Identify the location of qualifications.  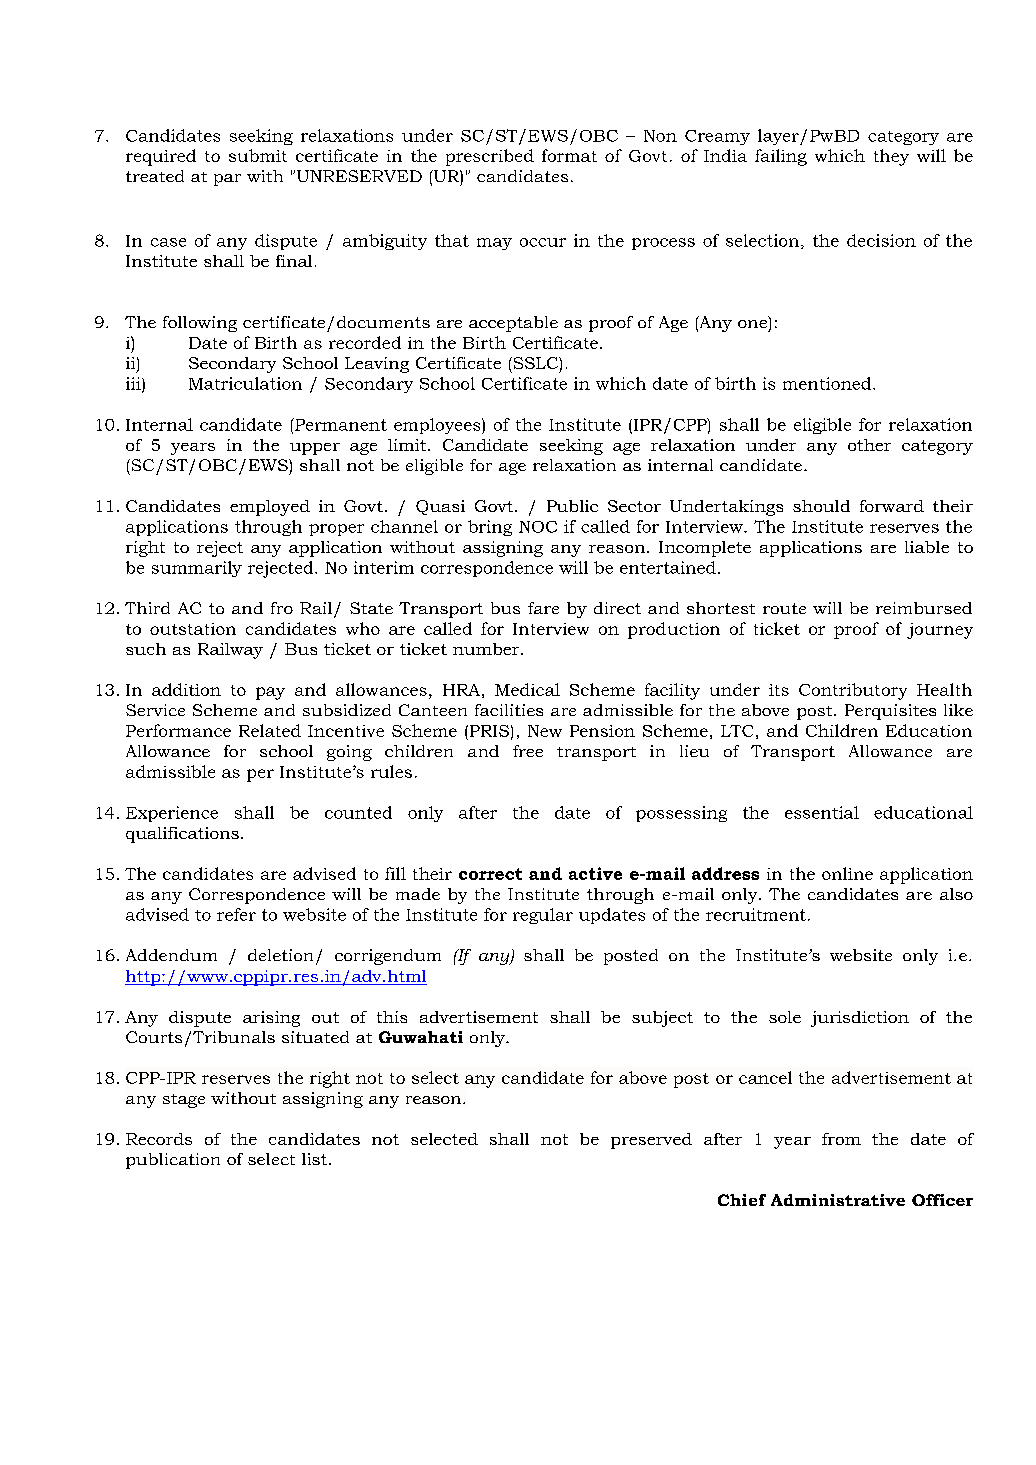
(182, 835).
